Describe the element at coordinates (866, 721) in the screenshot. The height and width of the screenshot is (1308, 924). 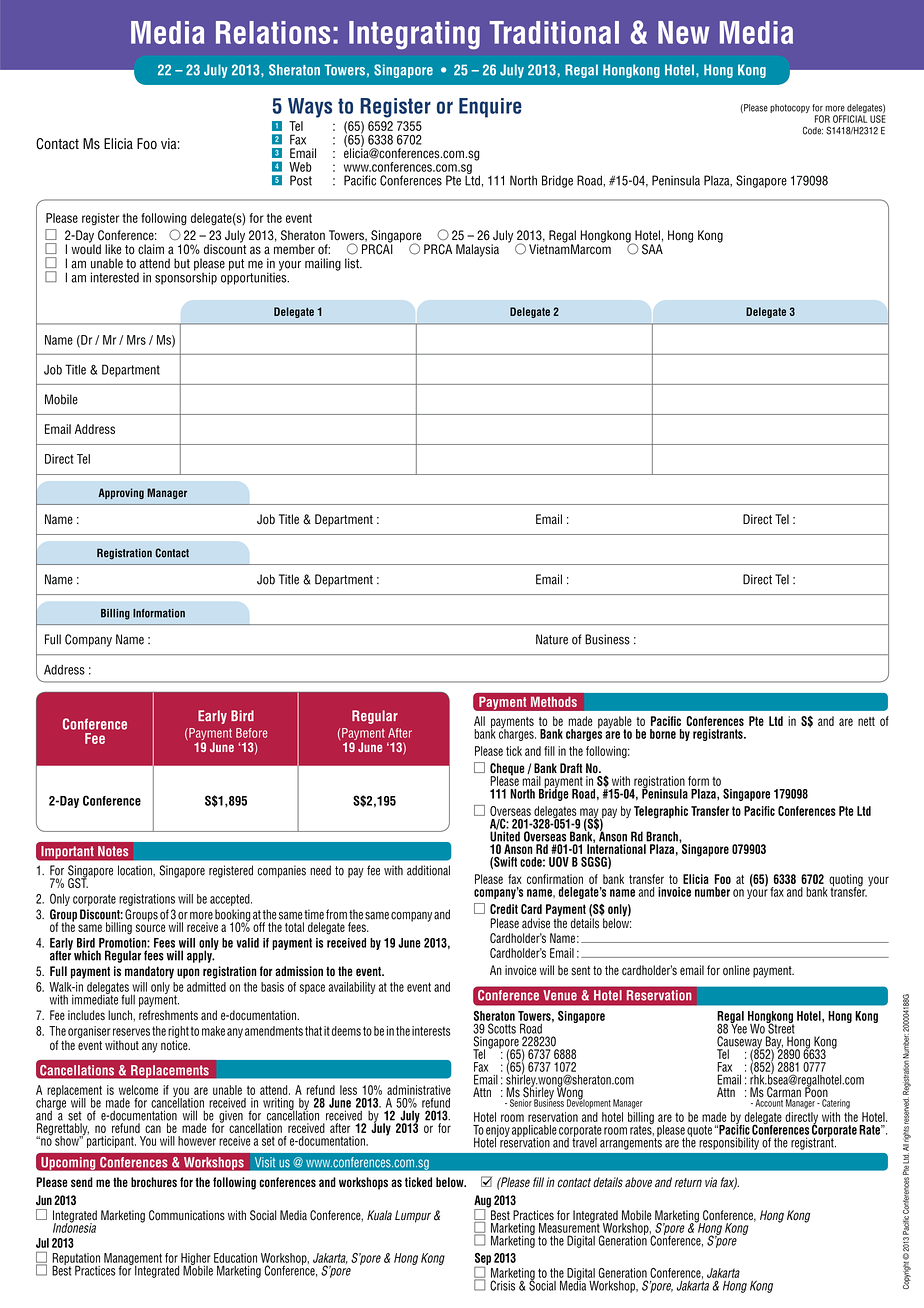
I see `nett` at that location.
